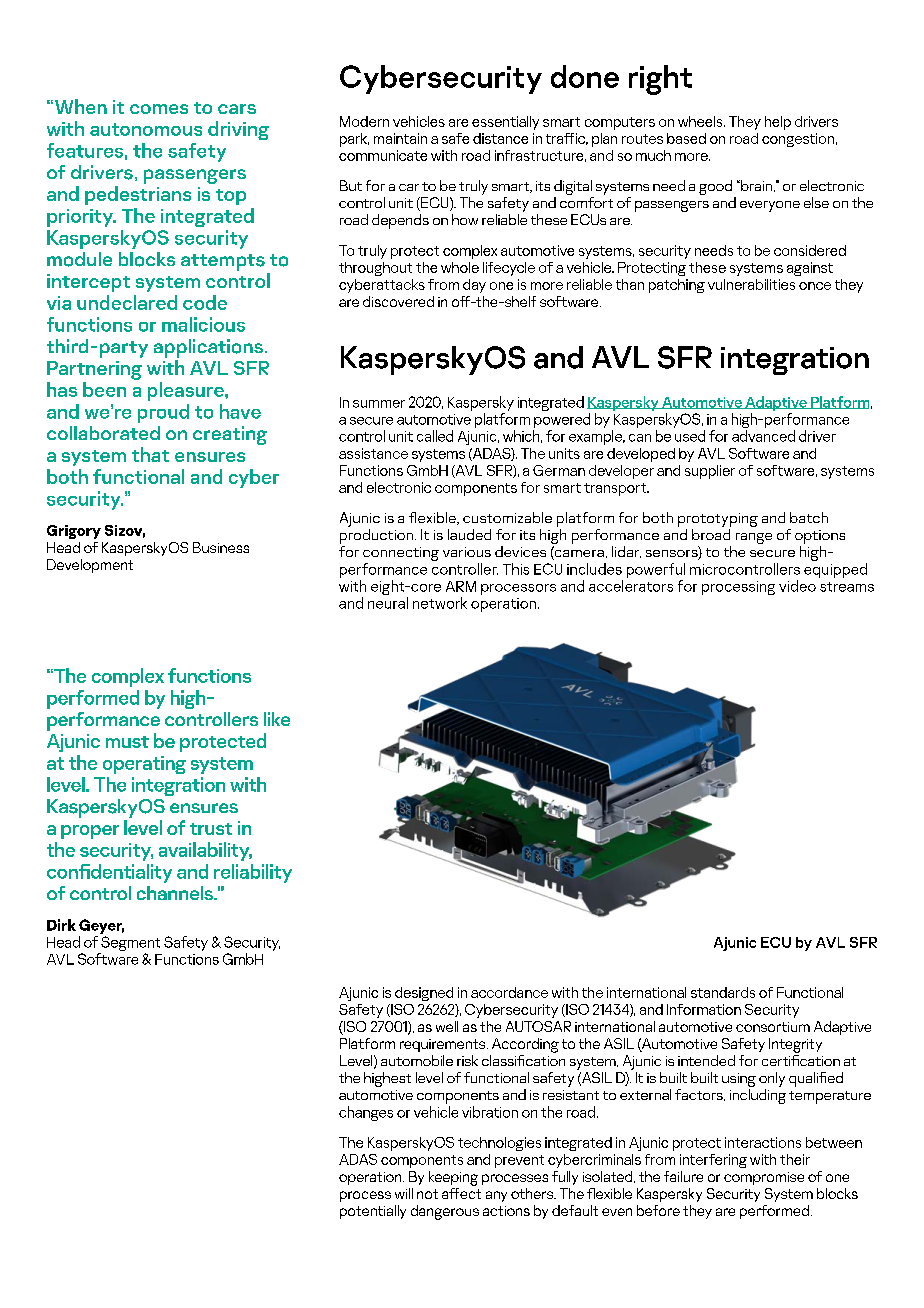 The image size is (924, 1308). What do you see at coordinates (797, 586) in the document?
I see `video` at bounding box center [797, 586].
